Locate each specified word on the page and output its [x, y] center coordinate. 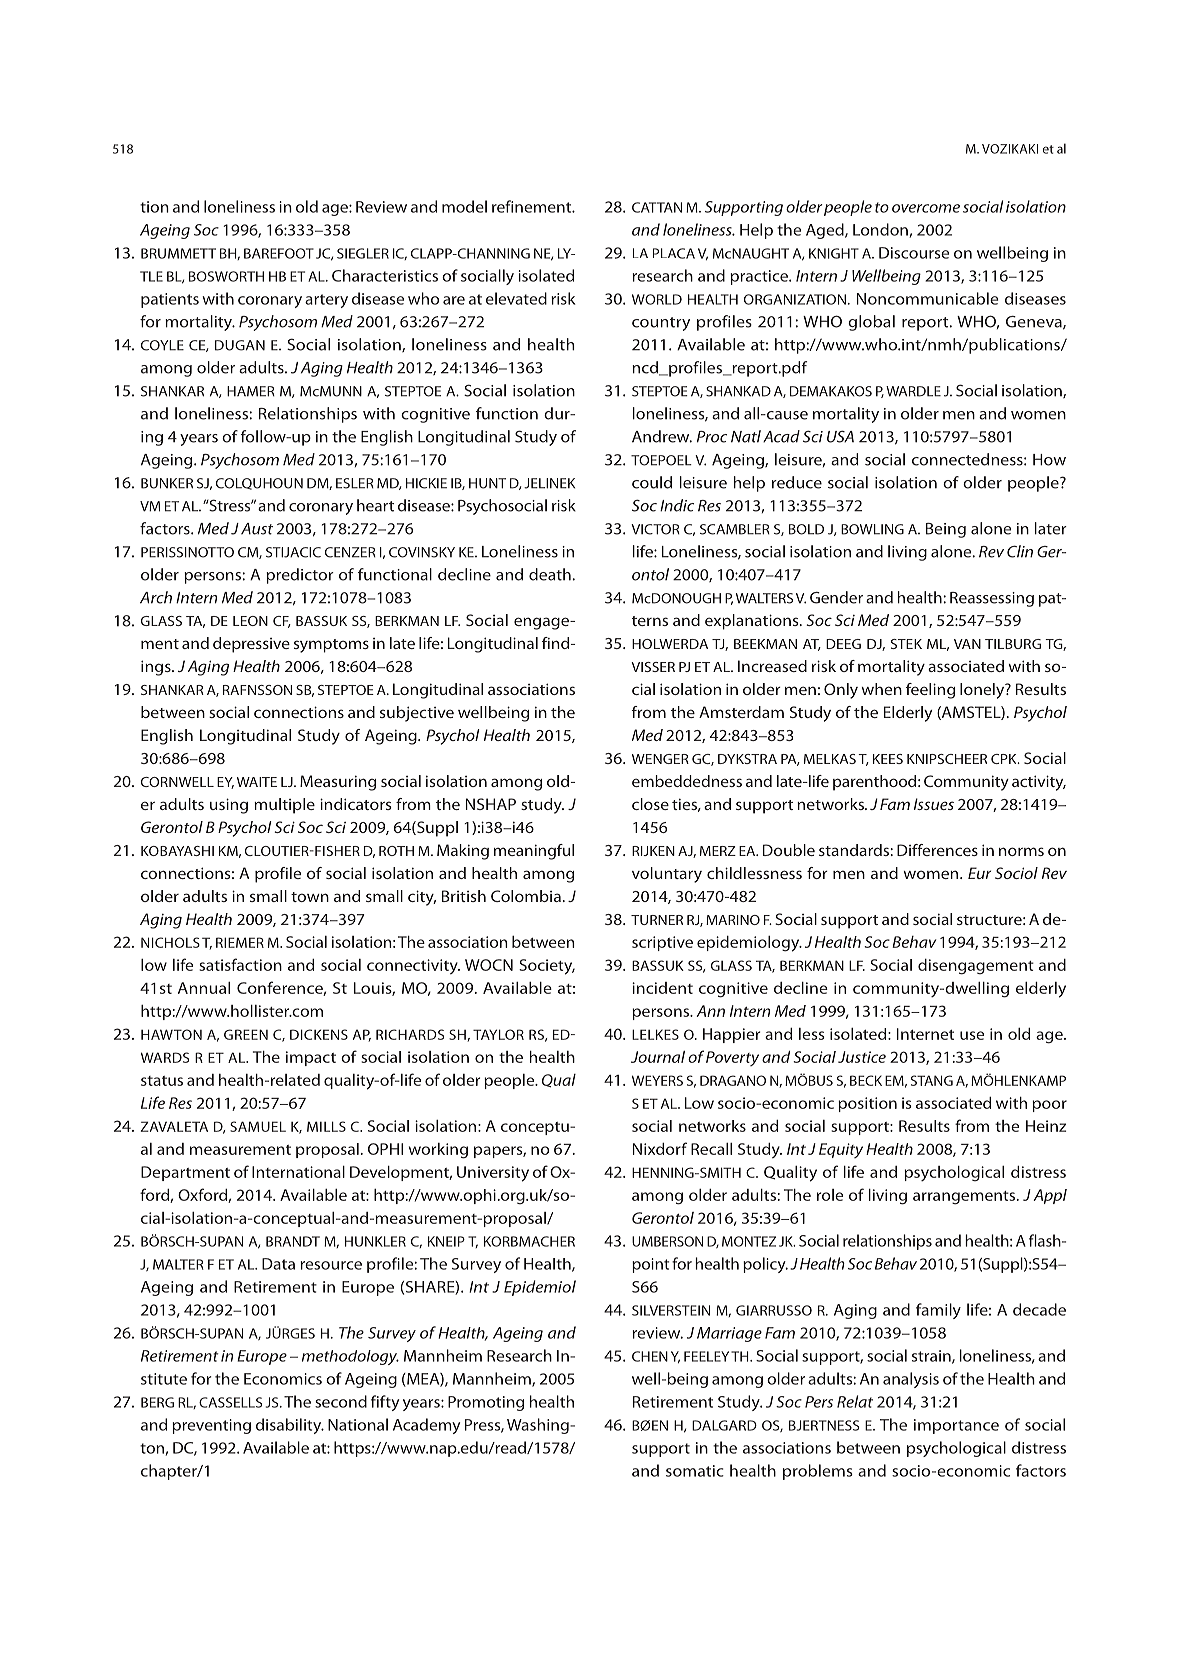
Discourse [914, 253]
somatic [695, 1471]
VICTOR [655, 529]
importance [956, 1426]
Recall [711, 1149]
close [650, 804]
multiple [284, 806]
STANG [932, 1080]
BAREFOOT [279, 253]
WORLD [657, 299]
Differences [937, 850]
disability [290, 1426]
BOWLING [872, 529]
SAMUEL [258, 1126]
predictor [300, 576]
